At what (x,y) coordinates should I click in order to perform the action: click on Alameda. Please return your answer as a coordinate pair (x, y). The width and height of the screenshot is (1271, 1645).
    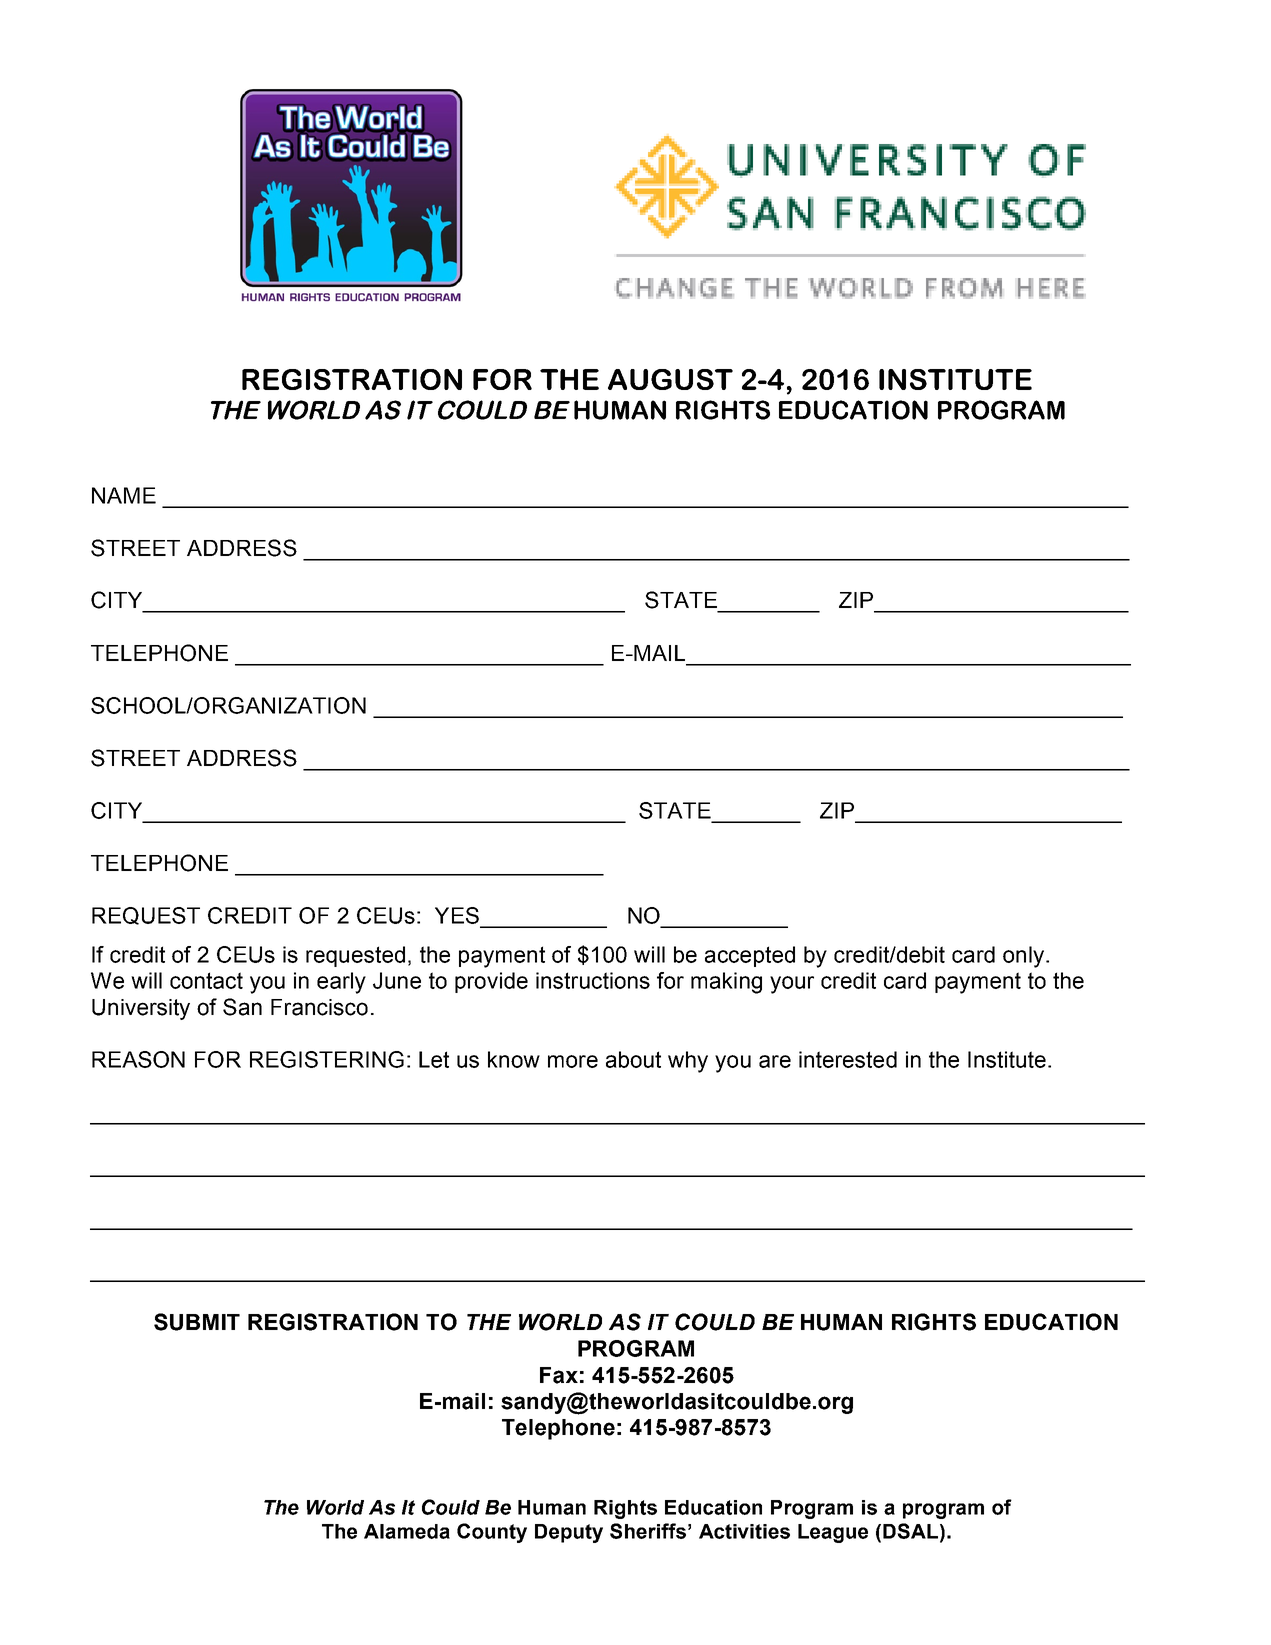
    Looking at the image, I should click on (407, 1531).
